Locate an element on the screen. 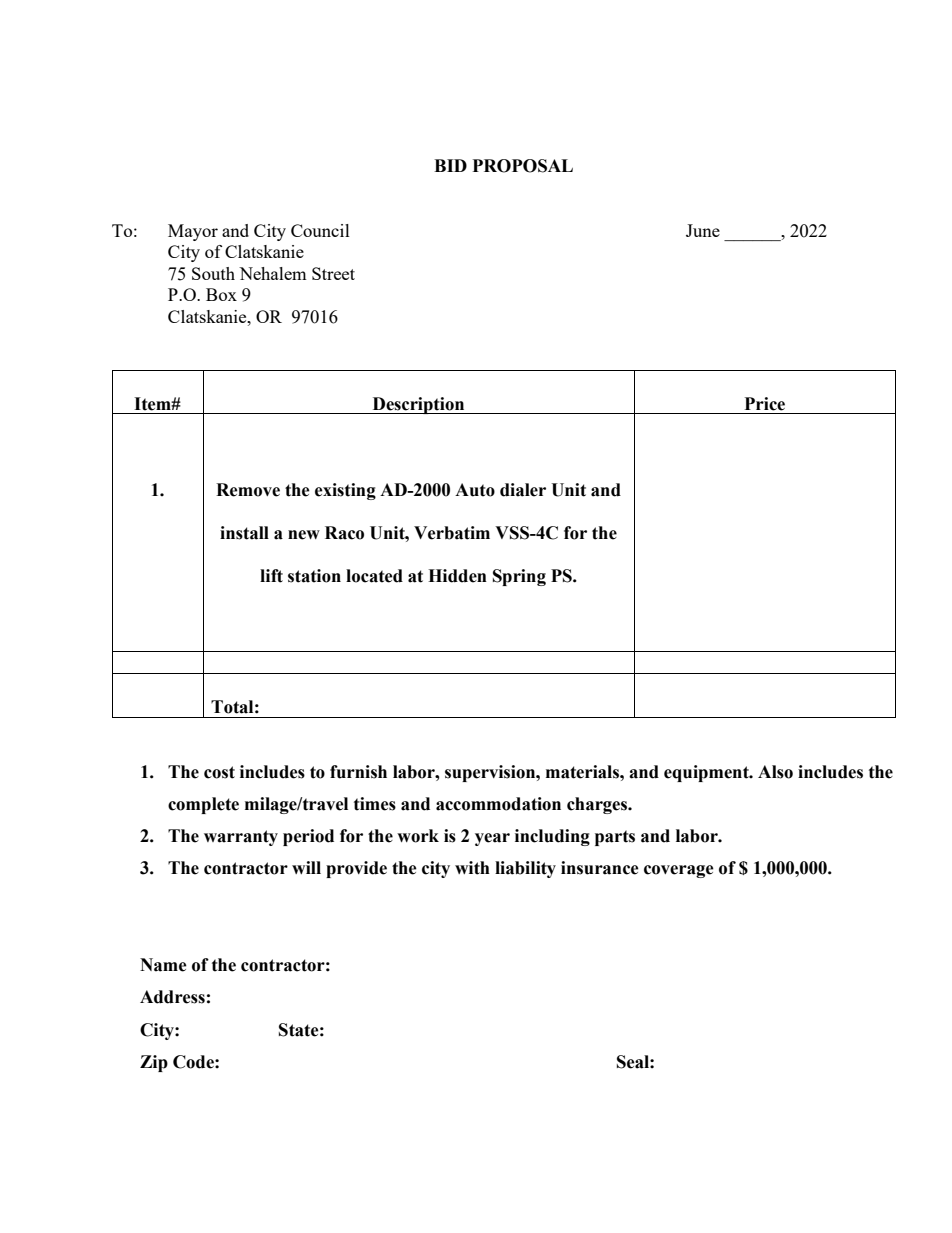 The image size is (952, 1233). lift is located at coordinates (271, 576).
